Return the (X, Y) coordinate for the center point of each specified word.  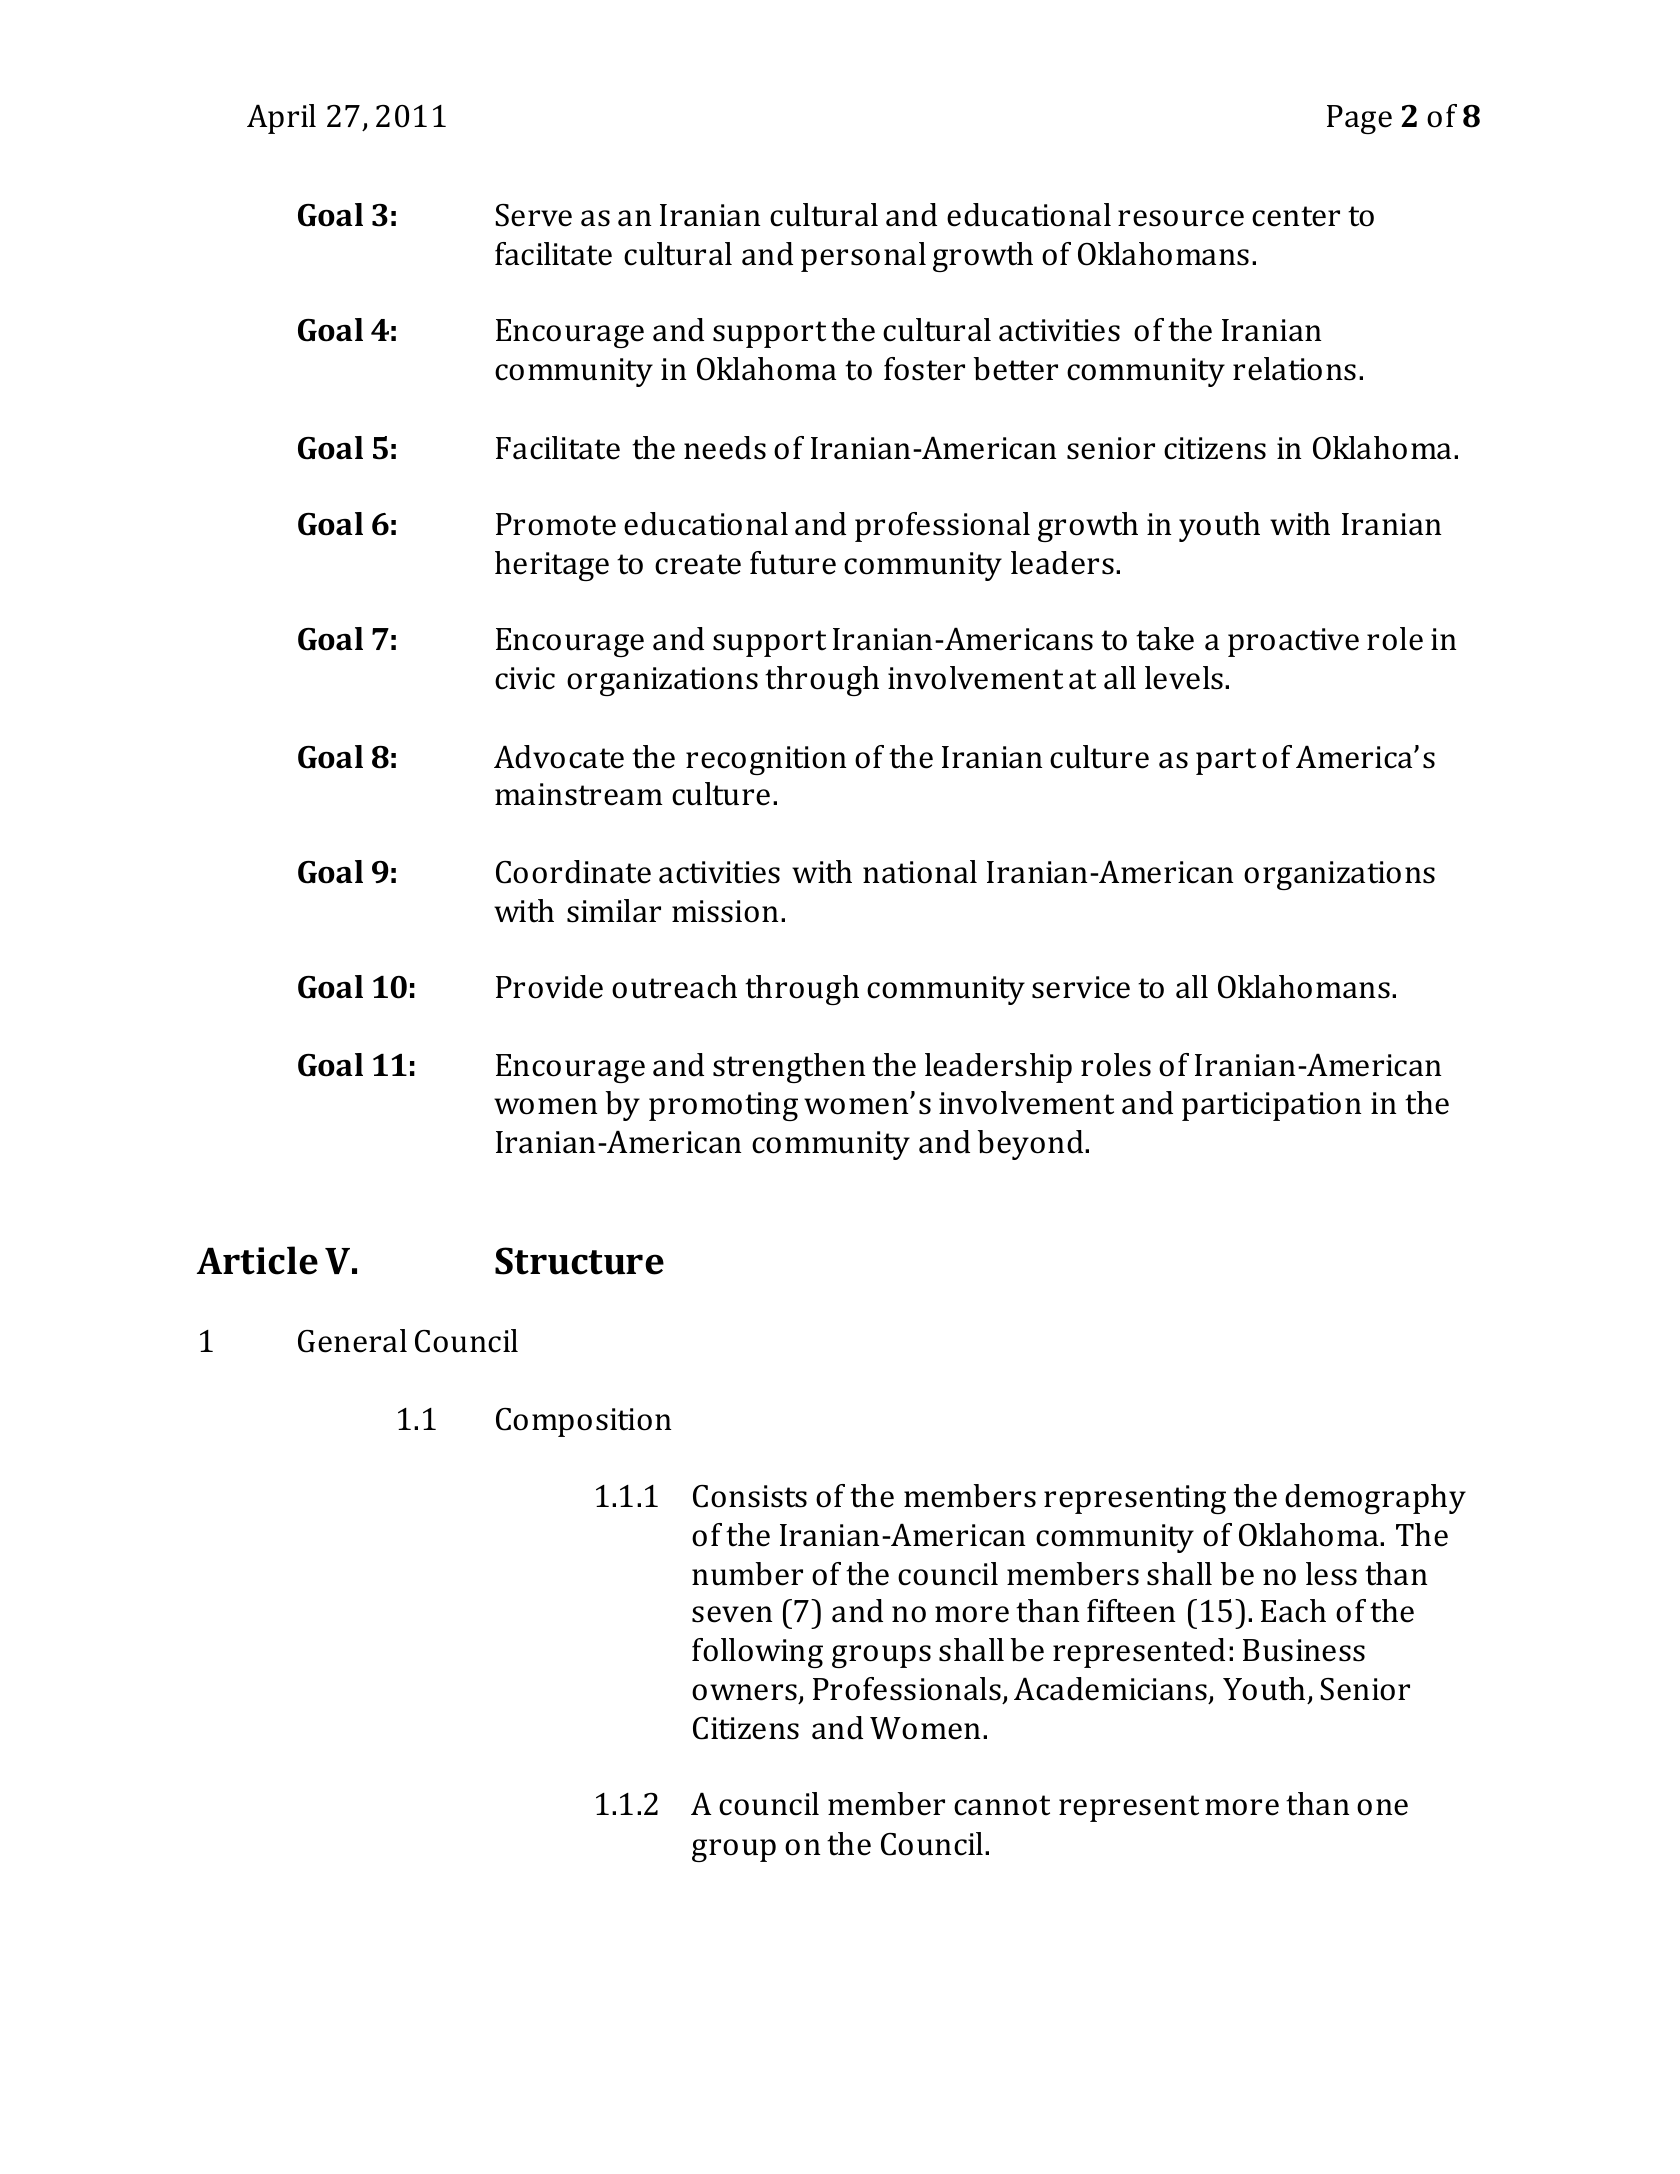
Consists (750, 1496)
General (352, 1341)
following (757, 1653)
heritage (552, 566)
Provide (549, 987)
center (1296, 216)
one (1382, 1807)
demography (1375, 1499)
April (281, 119)
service (1081, 987)
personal (863, 257)
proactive (1293, 642)
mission (725, 911)
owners (744, 1692)
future (793, 563)
